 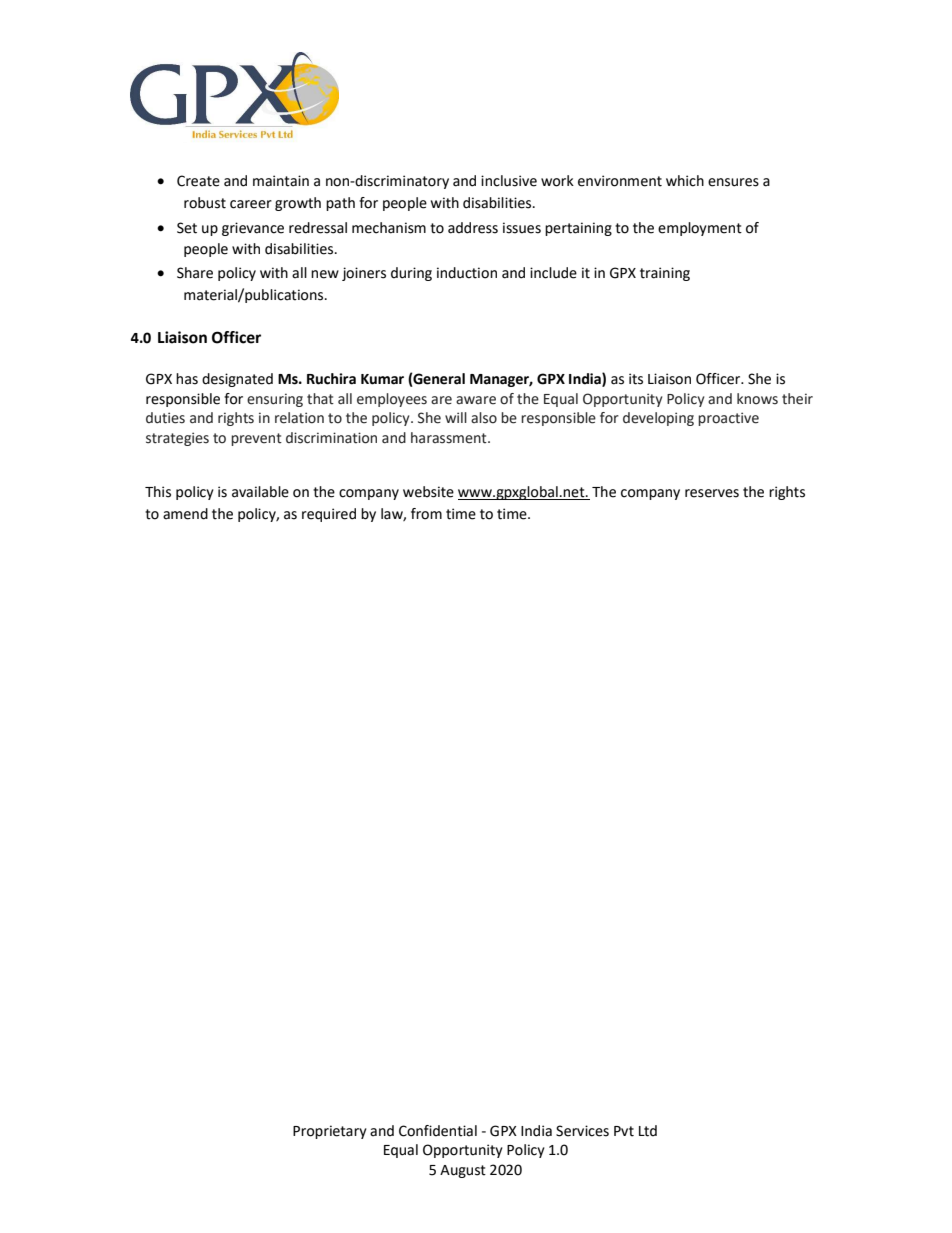 What do you see at coordinates (700, 229) in the screenshot?
I see `employment` at bounding box center [700, 229].
